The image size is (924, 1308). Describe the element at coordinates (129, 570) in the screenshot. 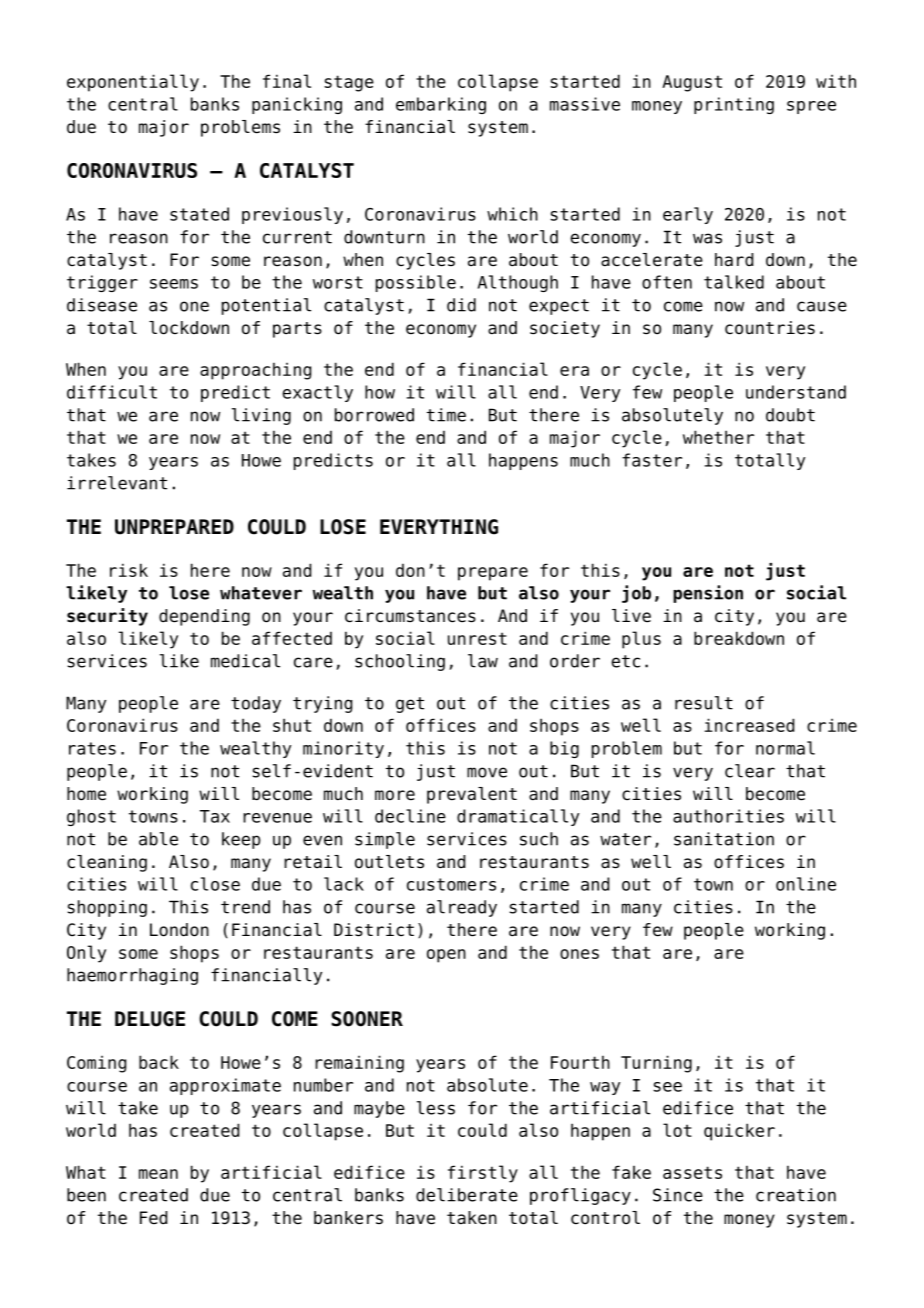

I see `risk` at that location.
